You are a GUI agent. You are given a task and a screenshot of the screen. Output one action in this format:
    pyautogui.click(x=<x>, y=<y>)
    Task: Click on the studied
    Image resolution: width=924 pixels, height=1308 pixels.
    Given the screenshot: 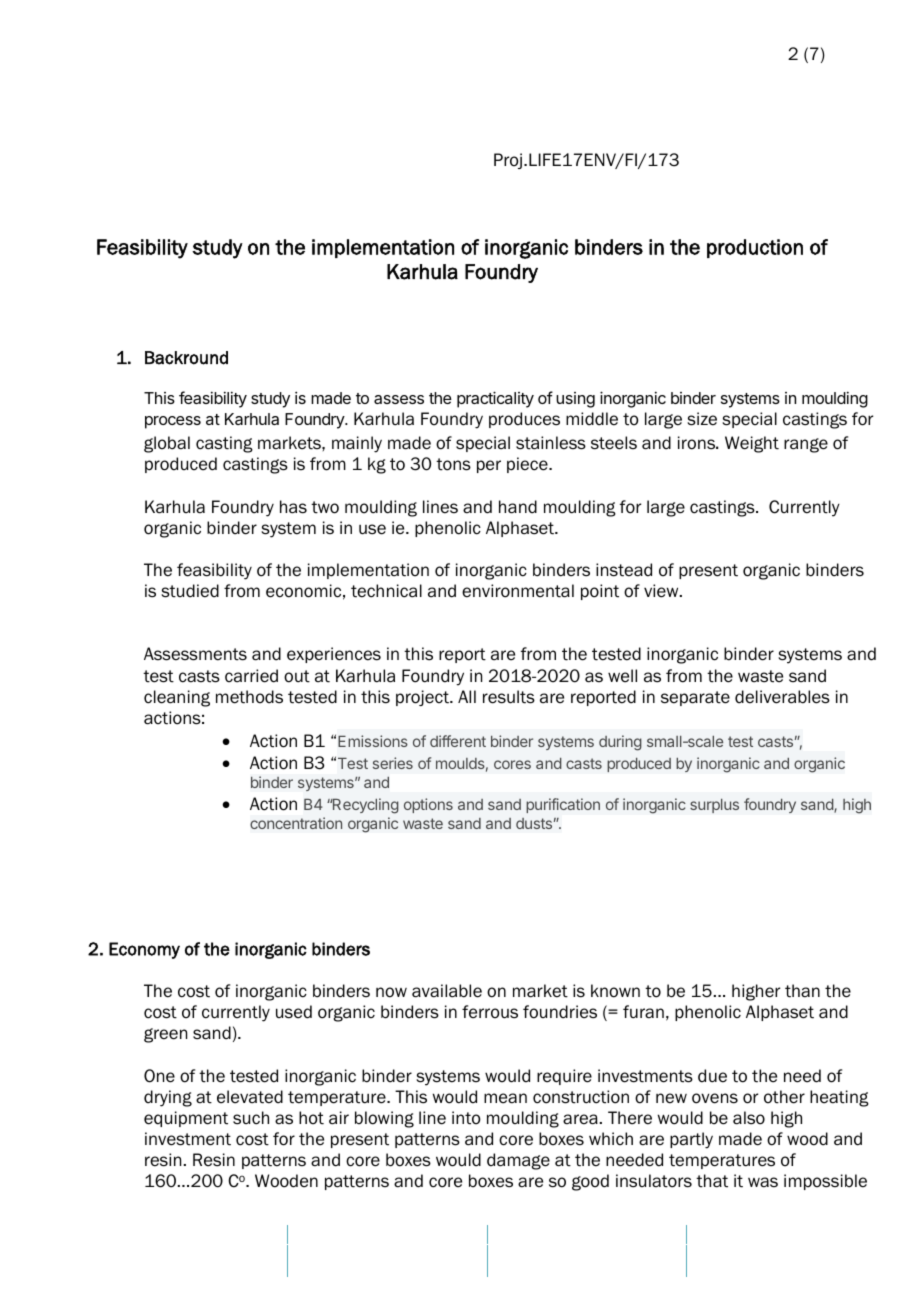 What is the action you would take?
    pyautogui.click(x=190, y=591)
